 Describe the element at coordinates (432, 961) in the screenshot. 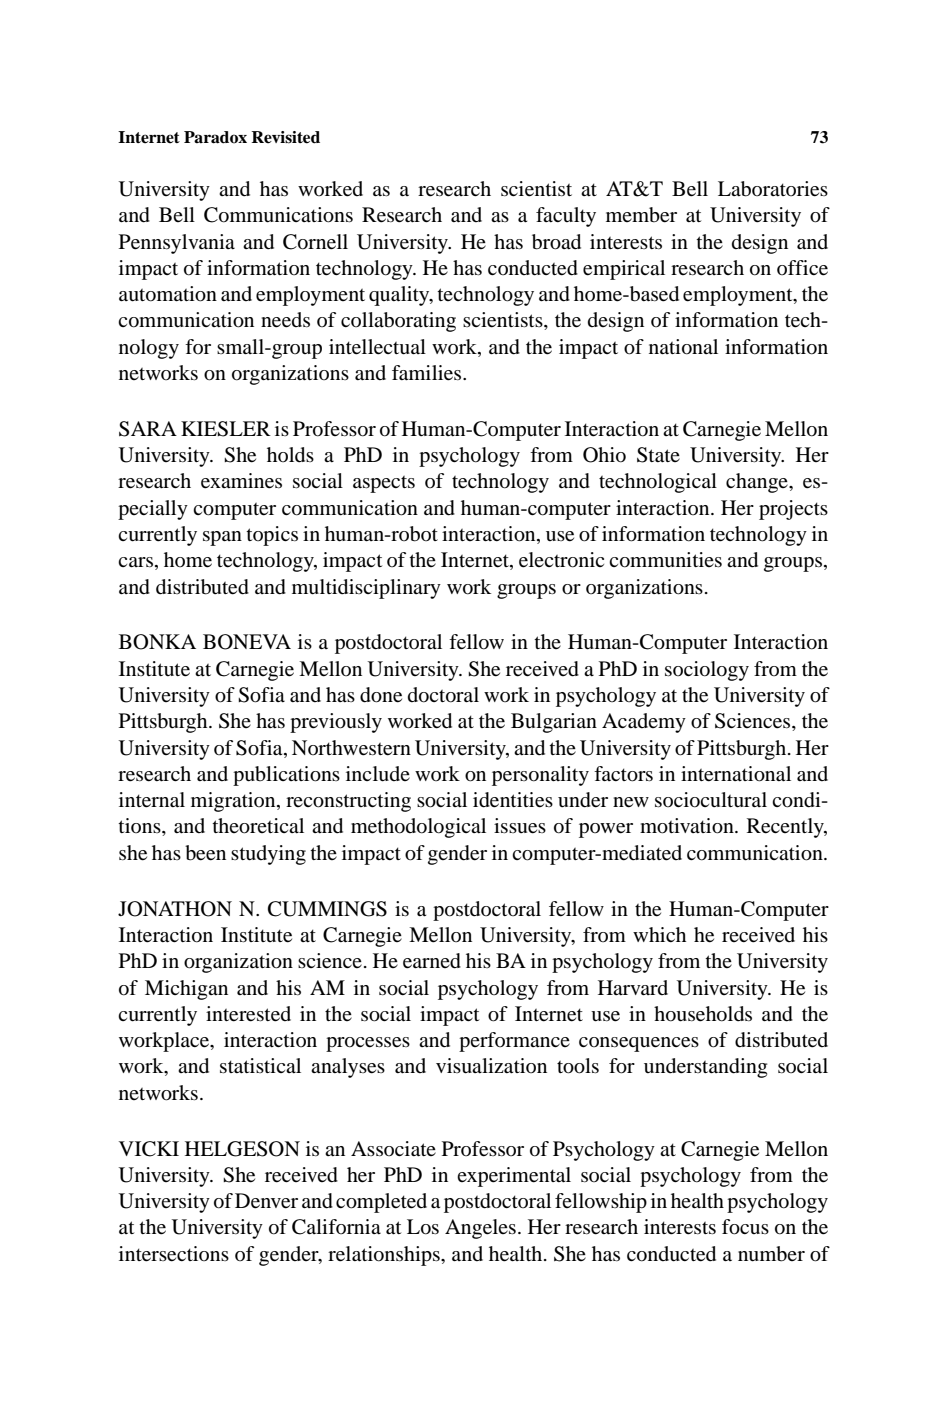

I see `earned` at that location.
